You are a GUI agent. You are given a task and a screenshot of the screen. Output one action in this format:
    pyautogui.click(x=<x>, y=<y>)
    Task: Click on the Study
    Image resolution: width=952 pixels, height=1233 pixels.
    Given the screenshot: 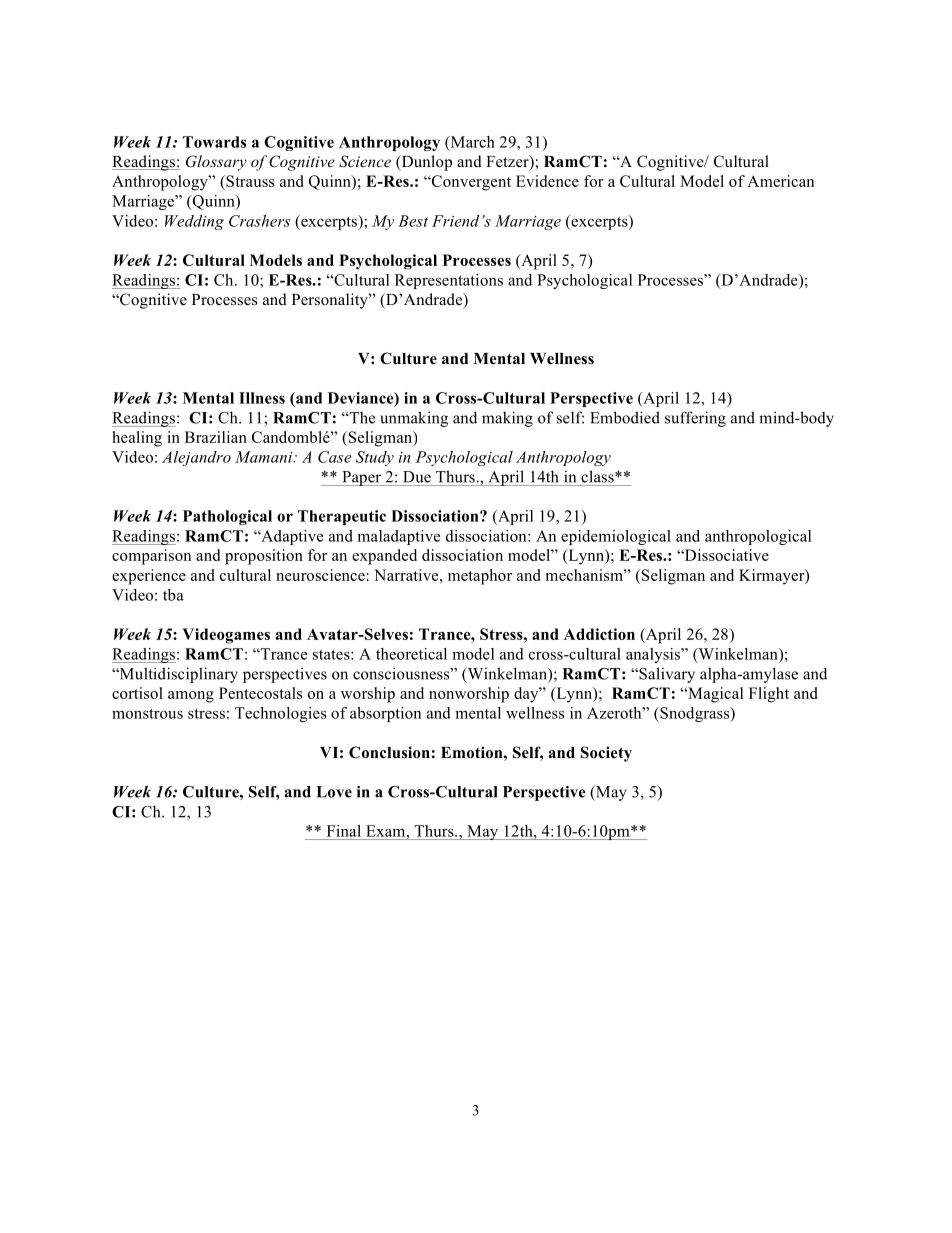 What is the action you would take?
    pyautogui.click(x=375, y=458)
